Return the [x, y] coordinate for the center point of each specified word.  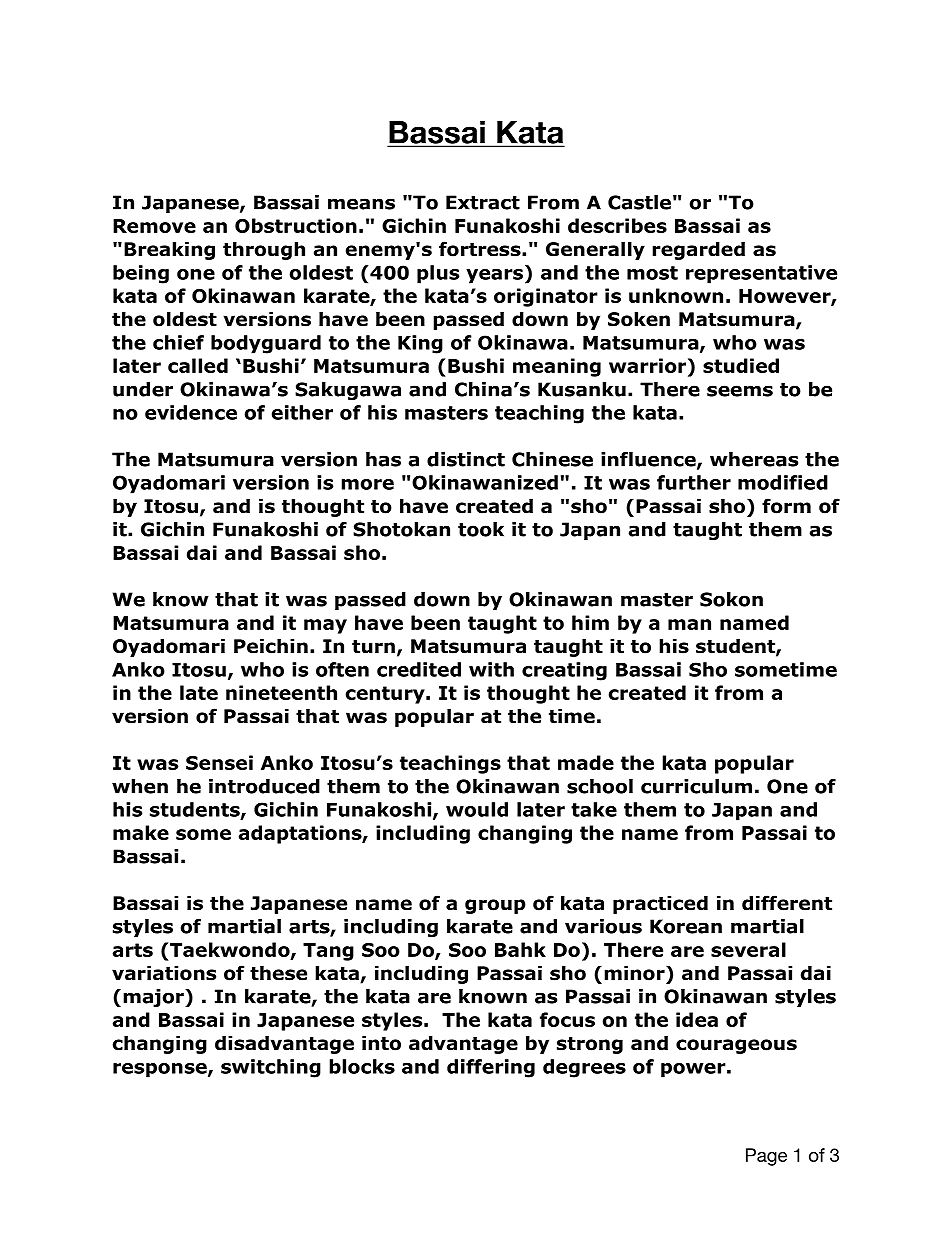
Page [766, 1157]
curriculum [696, 786]
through [264, 250]
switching [271, 1068]
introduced [264, 786]
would [477, 809]
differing [491, 1068]
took [481, 529]
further [694, 482]
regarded [698, 250]
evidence [191, 412]
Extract [483, 202]
